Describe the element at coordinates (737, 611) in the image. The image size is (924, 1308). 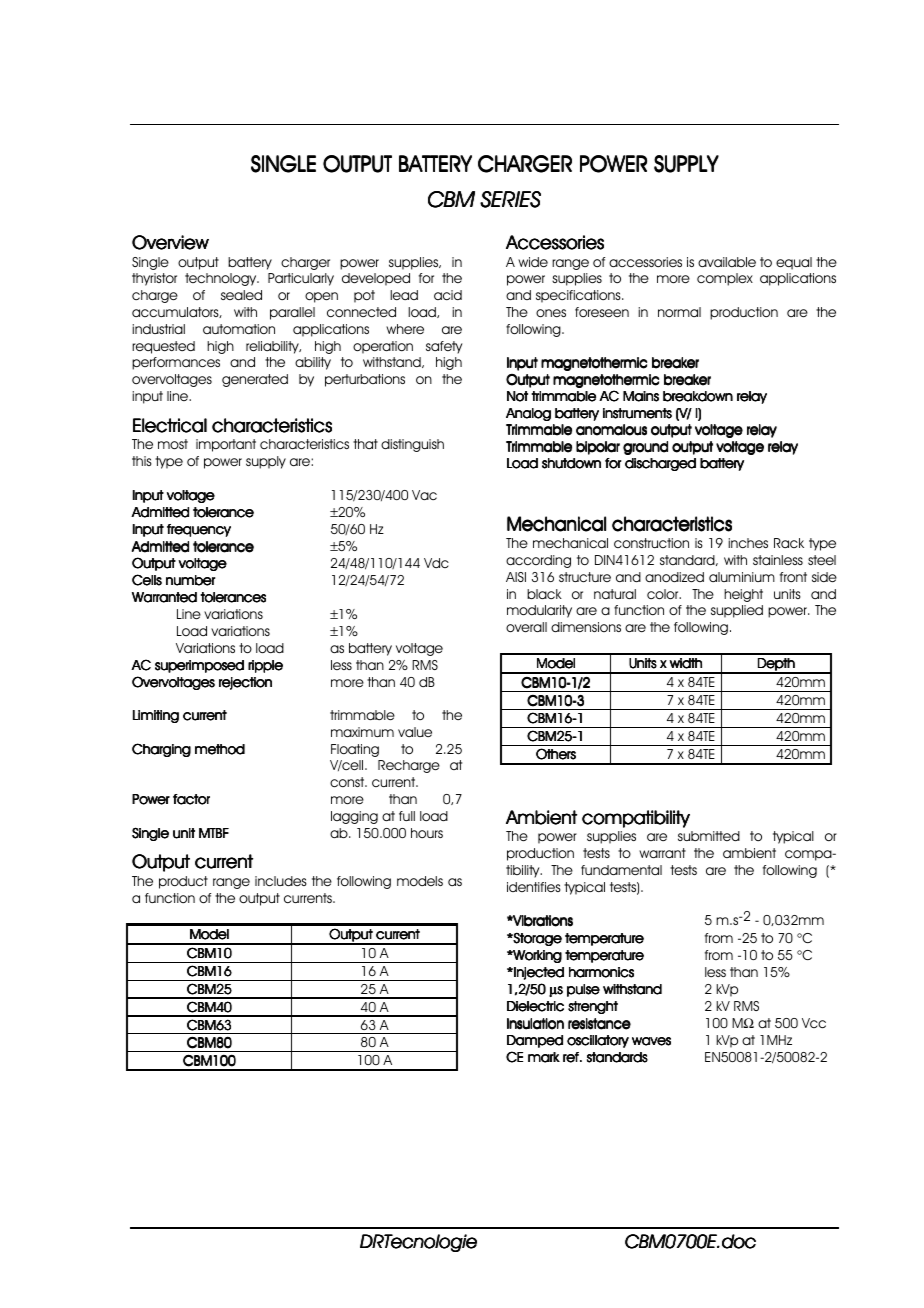
I see `supplied` at that location.
